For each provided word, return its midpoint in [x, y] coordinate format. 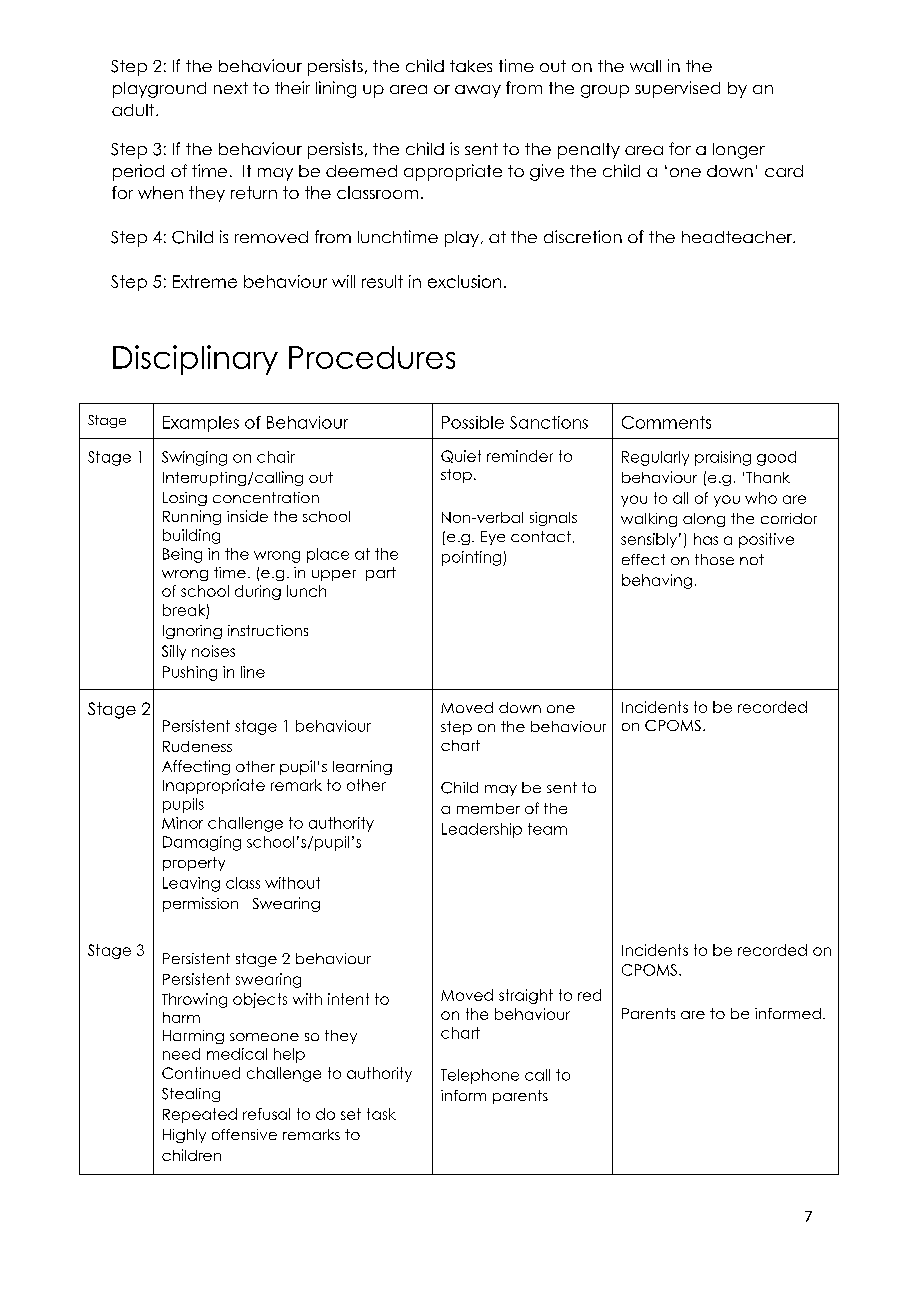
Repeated [200, 1115]
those [714, 559]
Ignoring [192, 632]
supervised [677, 89]
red [589, 995]
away [478, 91]
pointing [473, 558]
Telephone [480, 1076]
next [231, 88]
